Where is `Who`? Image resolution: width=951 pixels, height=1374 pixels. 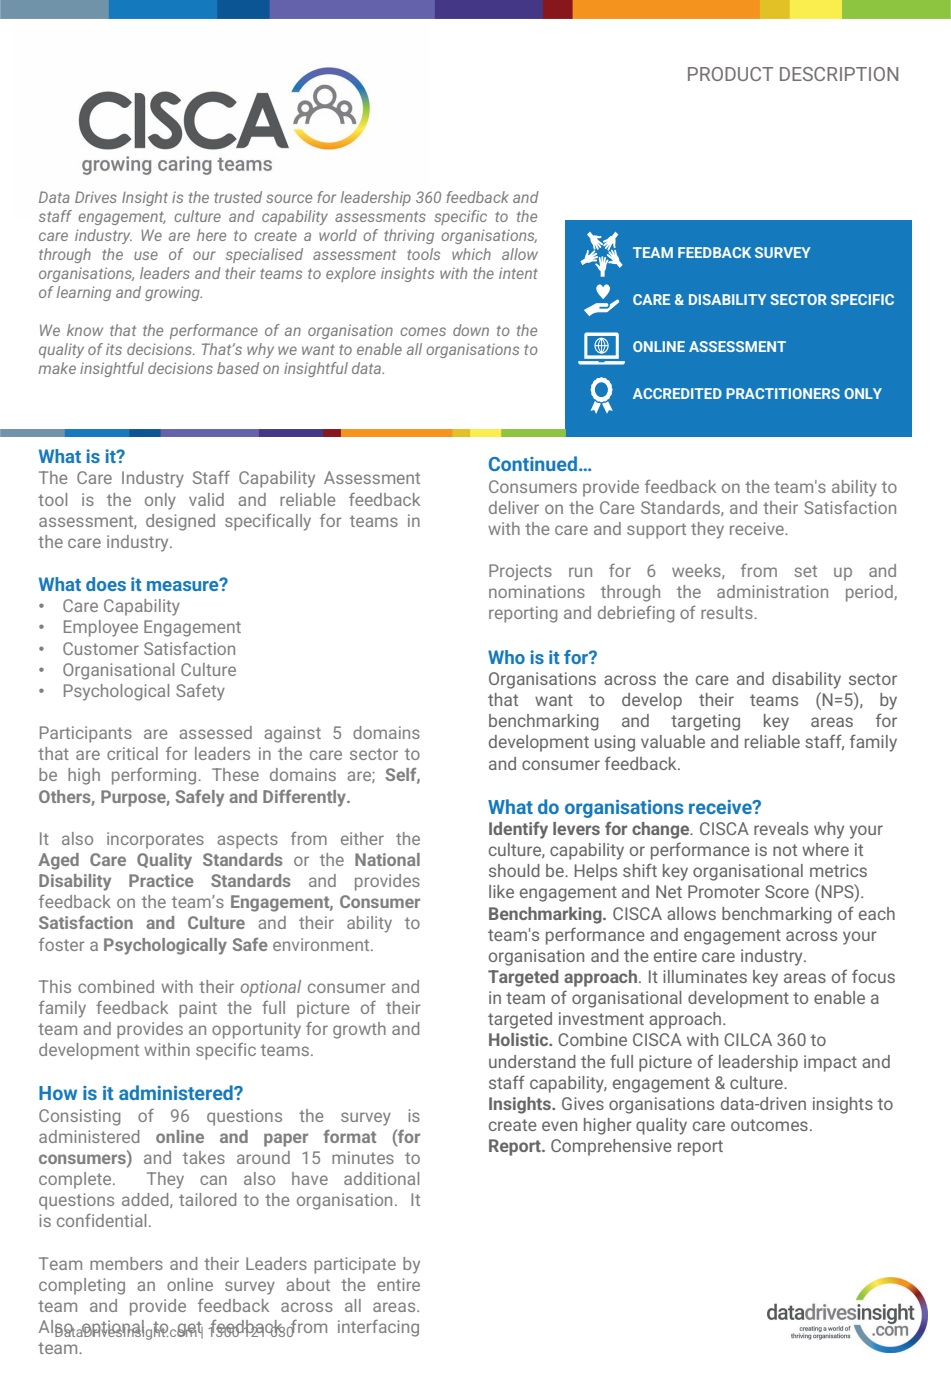
Who is located at coordinates (506, 657).
